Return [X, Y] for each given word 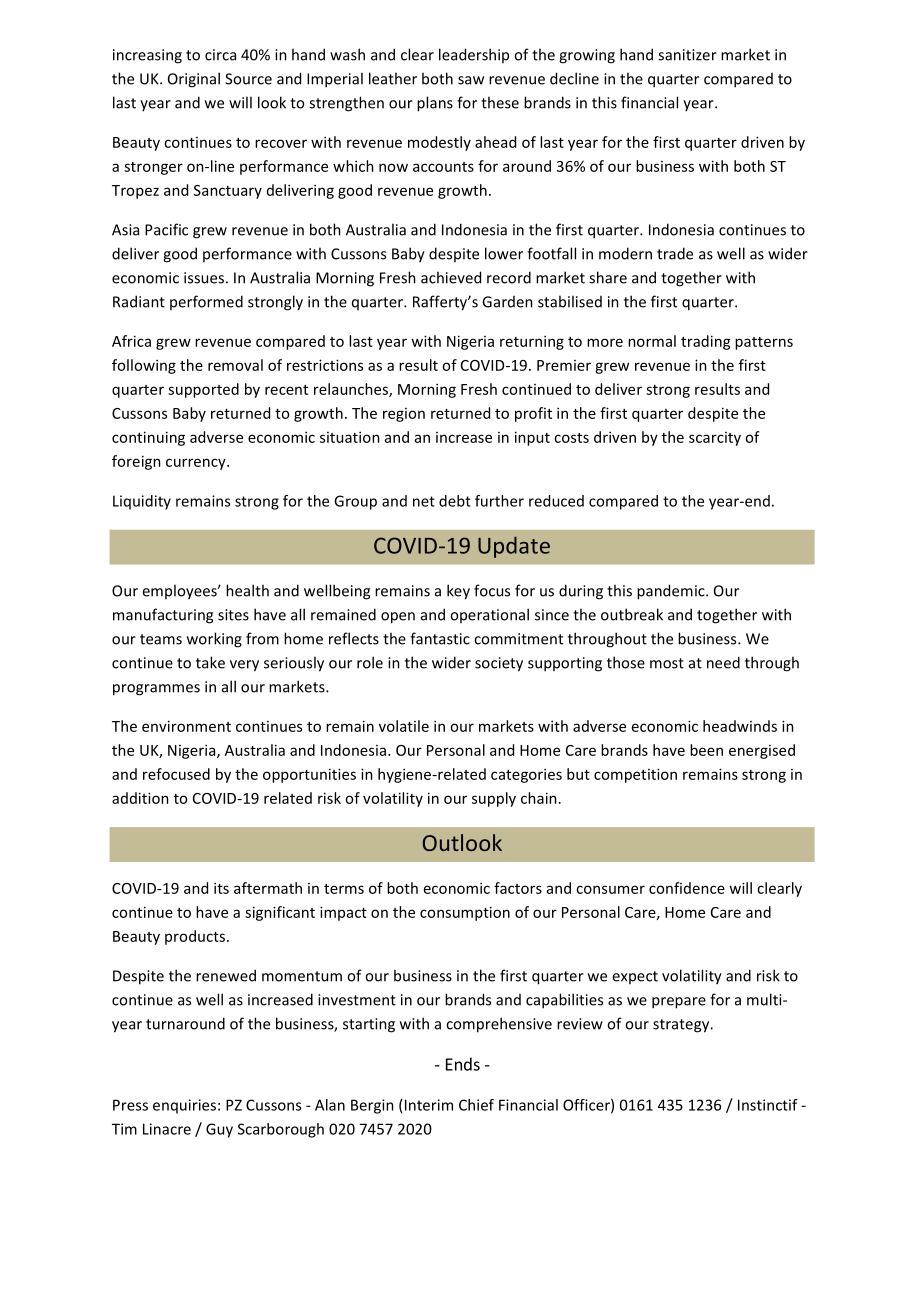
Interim [429, 1105]
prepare [679, 1003]
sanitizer [687, 55]
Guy [219, 1130]
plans [435, 104]
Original [194, 80]
